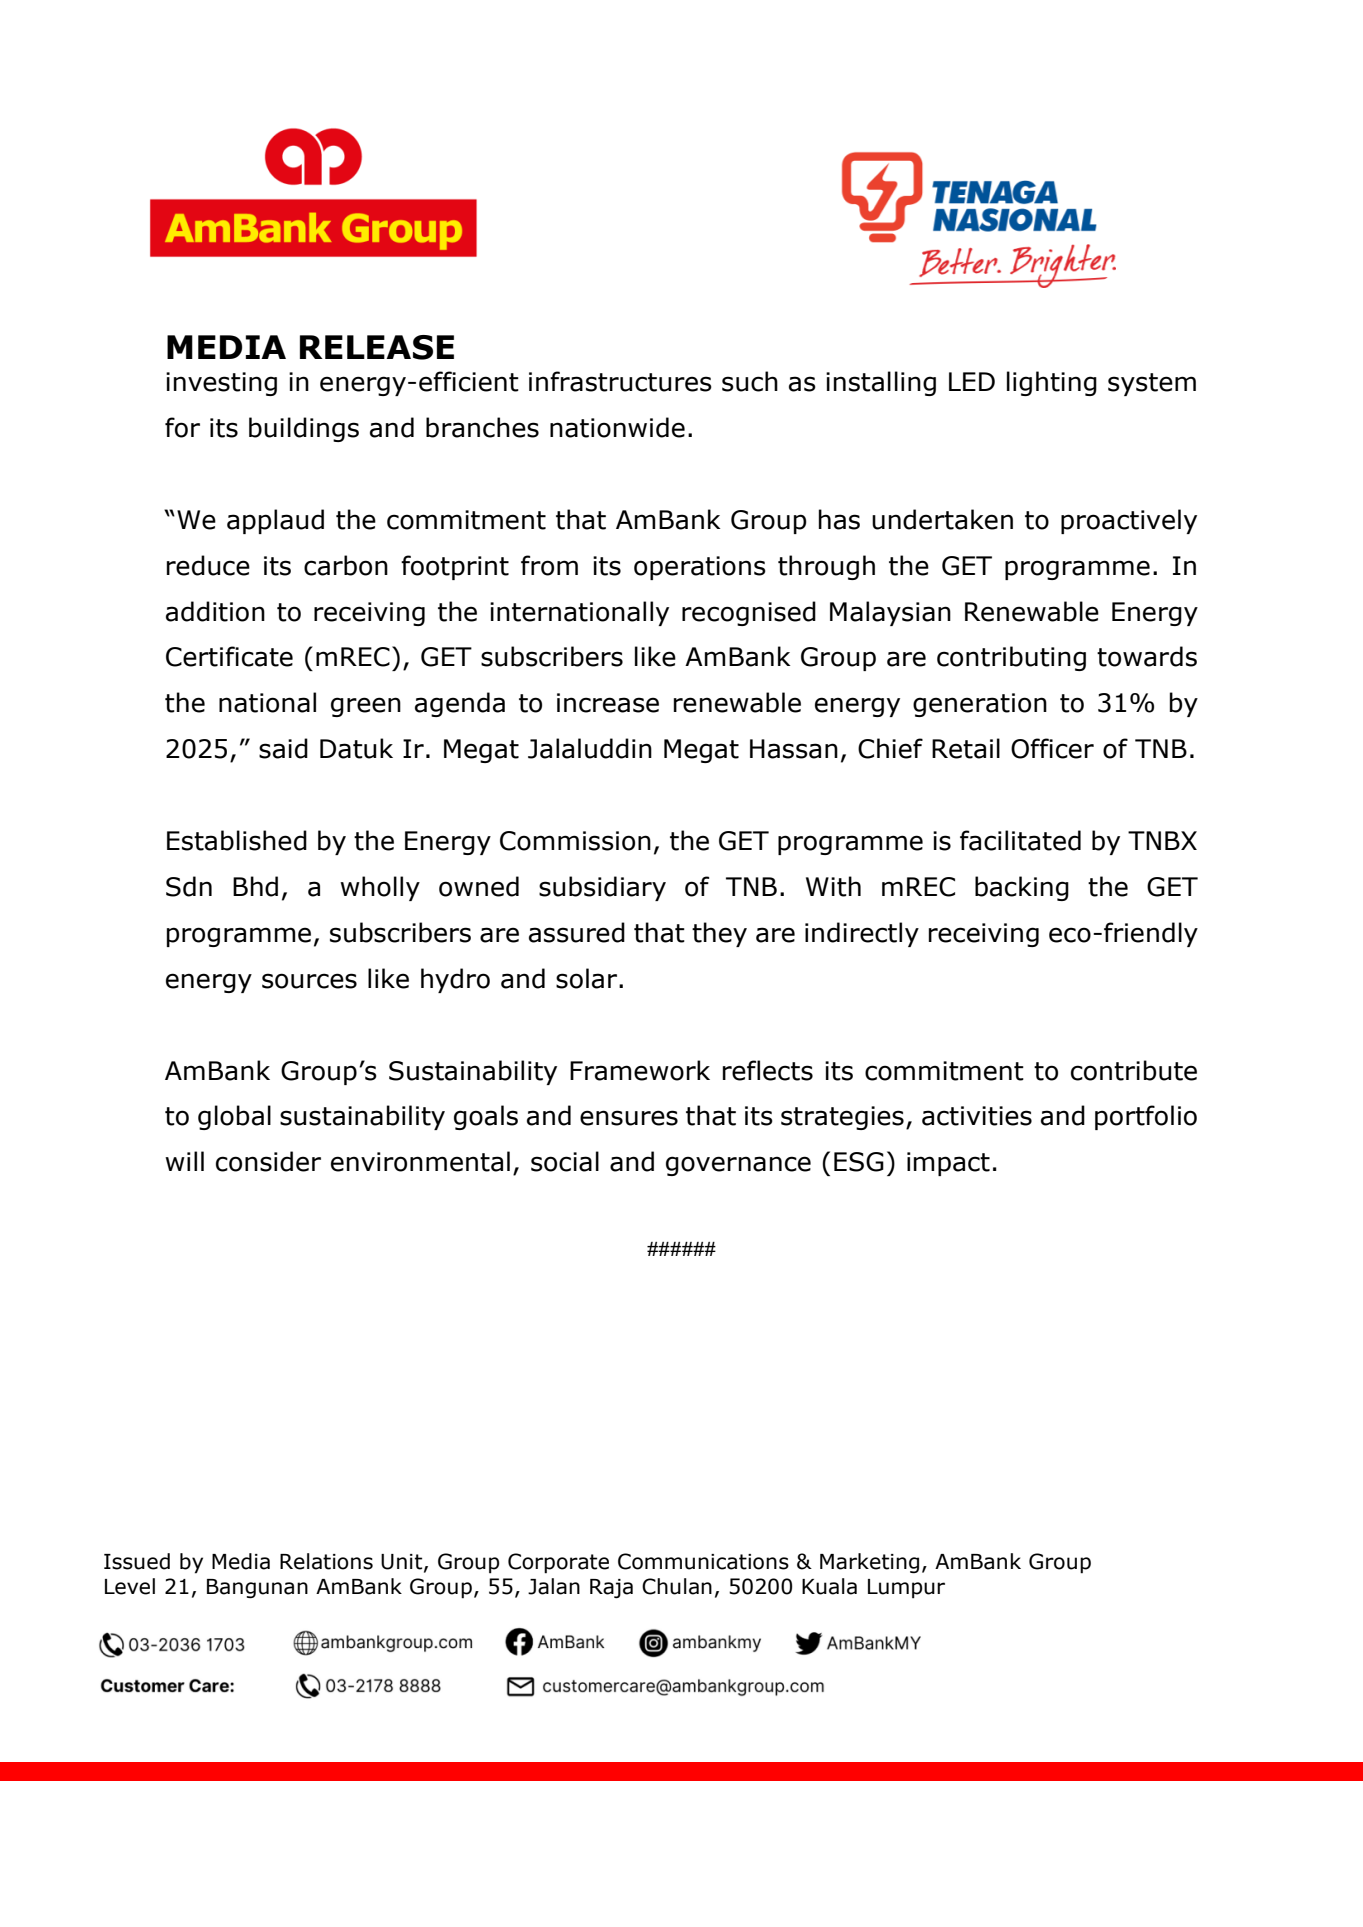 Image resolution: width=1363 pixels, height=1927 pixels. I want to click on increase, so click(608, 703).
